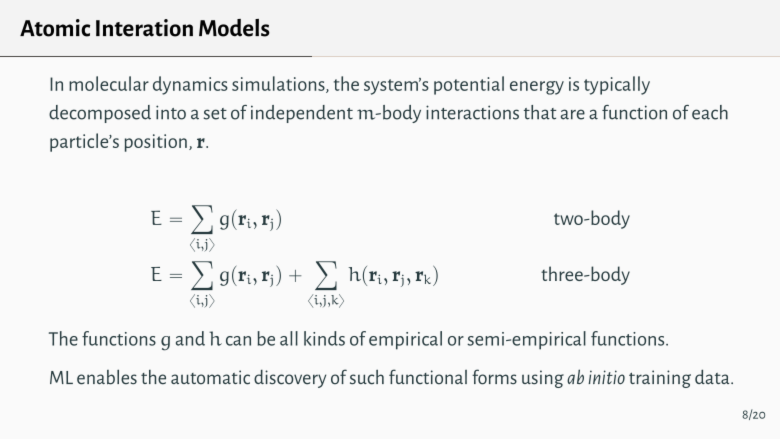 The image size is (780, 439). Describe the element at coordinates (324, 338) in the image. I see `kinds` at that location.
